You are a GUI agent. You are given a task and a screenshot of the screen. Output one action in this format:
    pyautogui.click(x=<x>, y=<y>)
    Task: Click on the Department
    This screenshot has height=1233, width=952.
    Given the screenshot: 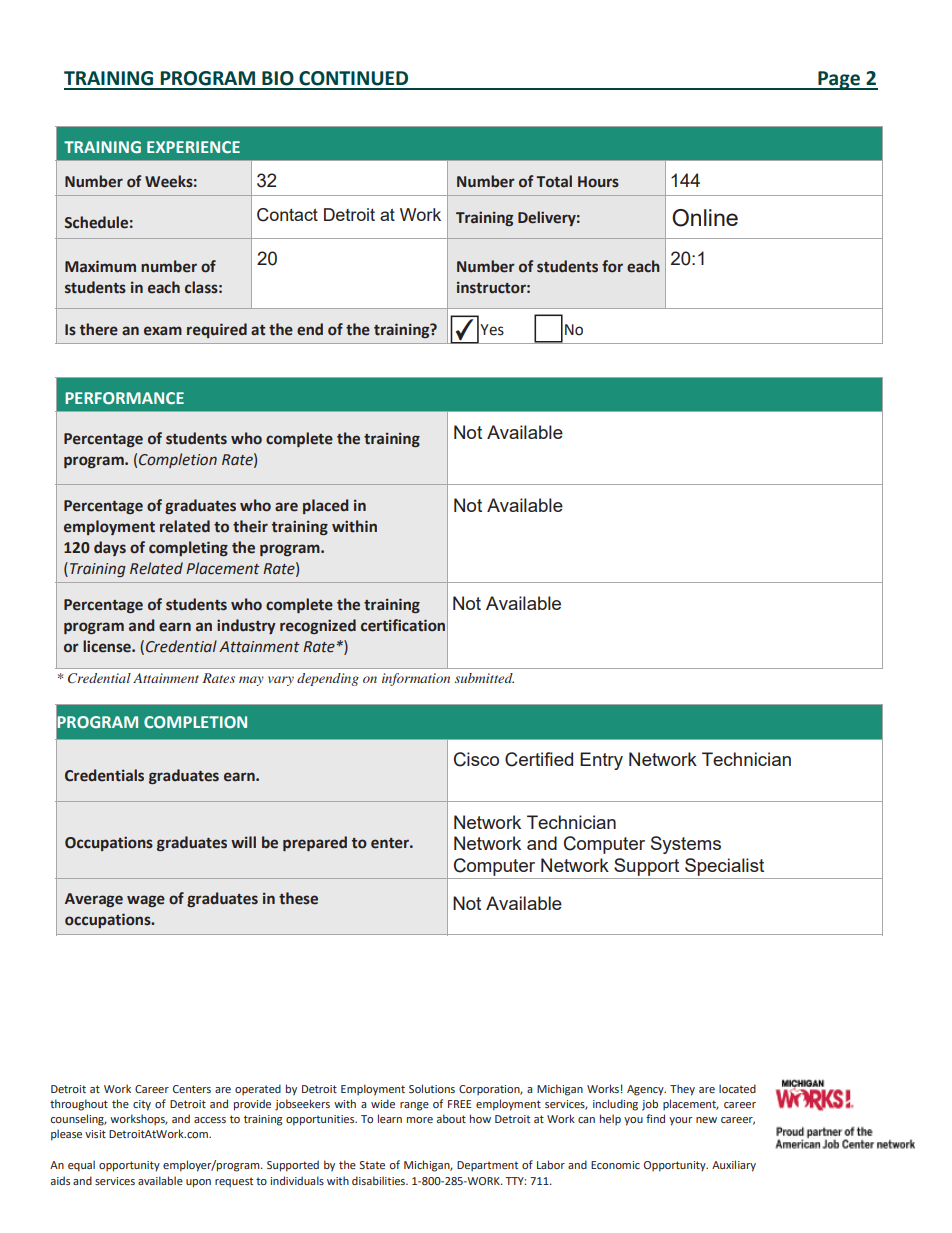 What is the action you would take?
    pyautogui.click(x=487, y=1166)
